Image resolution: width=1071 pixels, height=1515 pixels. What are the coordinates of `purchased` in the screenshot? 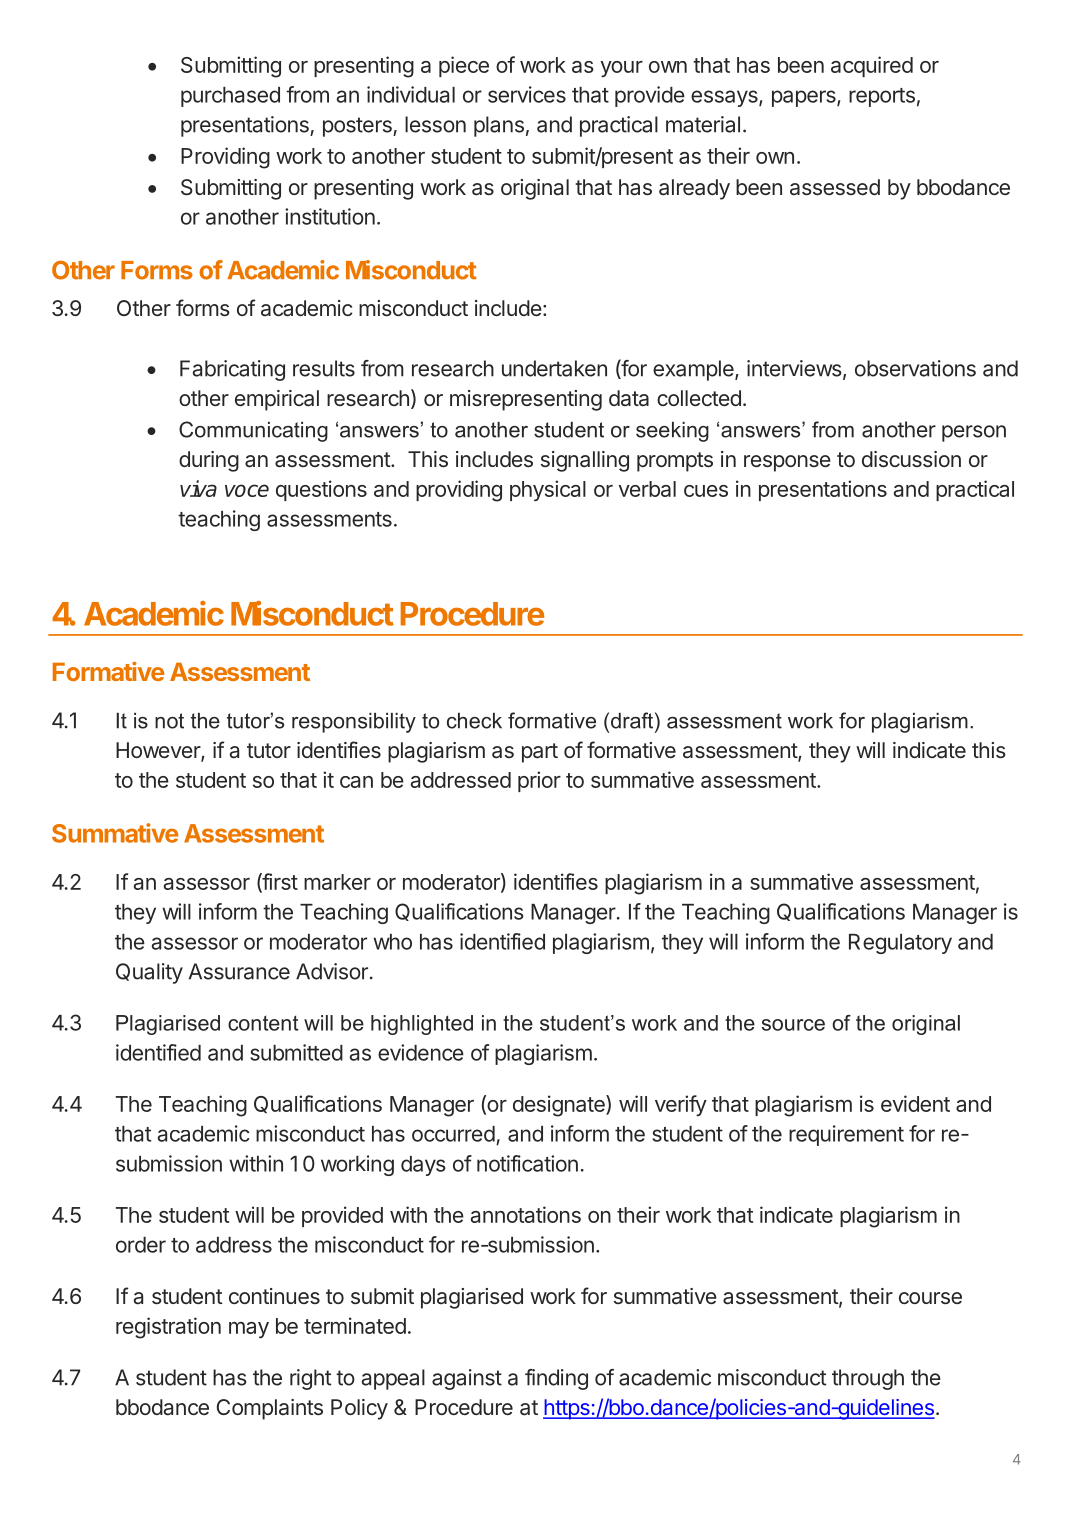 It's located at (230, 97).
